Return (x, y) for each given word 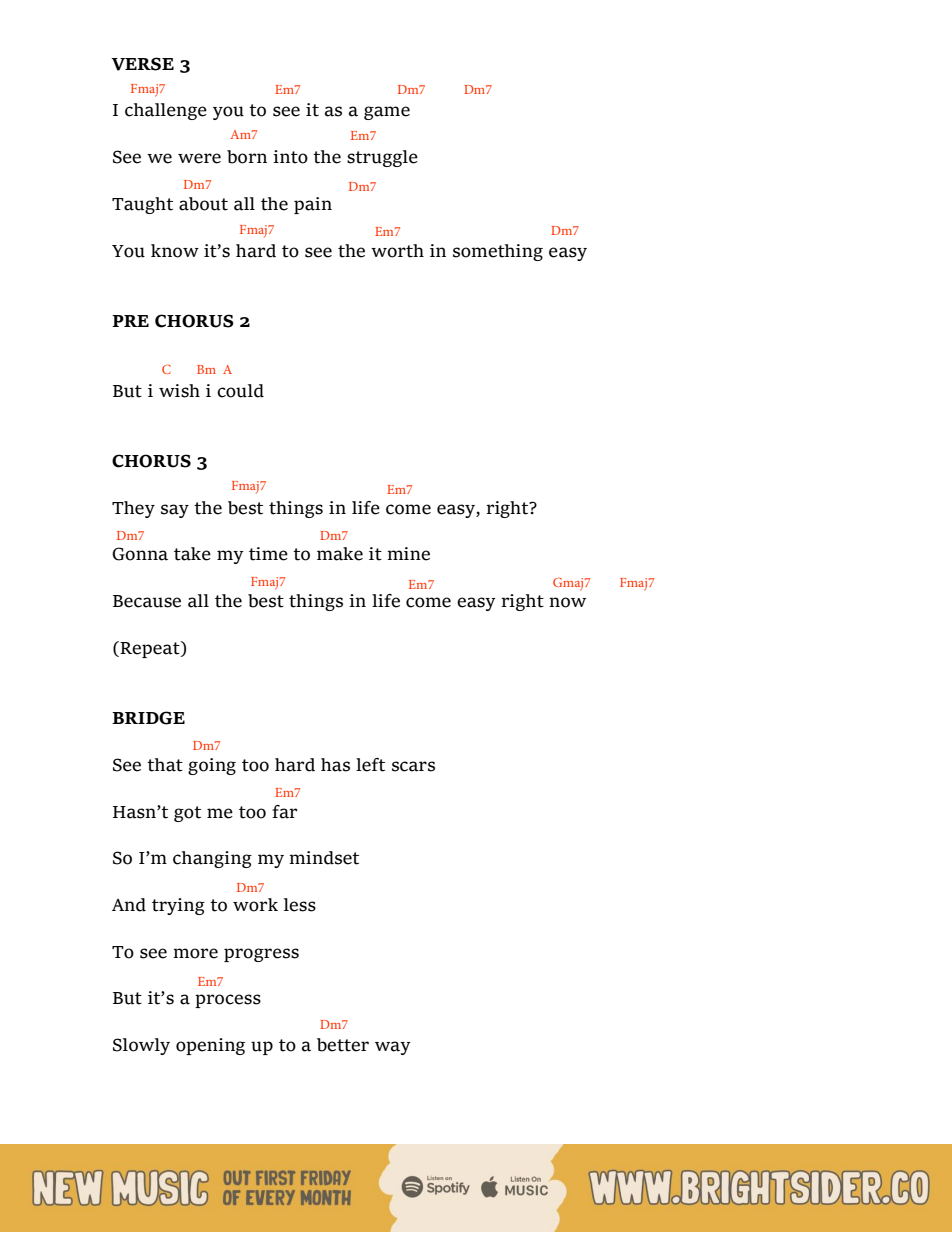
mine (408, 554)
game (387, 113)
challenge (166, 111)
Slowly (141, 1046)
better (343, 1045)
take (192, 554)
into (290, 157)
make (340, 554)
